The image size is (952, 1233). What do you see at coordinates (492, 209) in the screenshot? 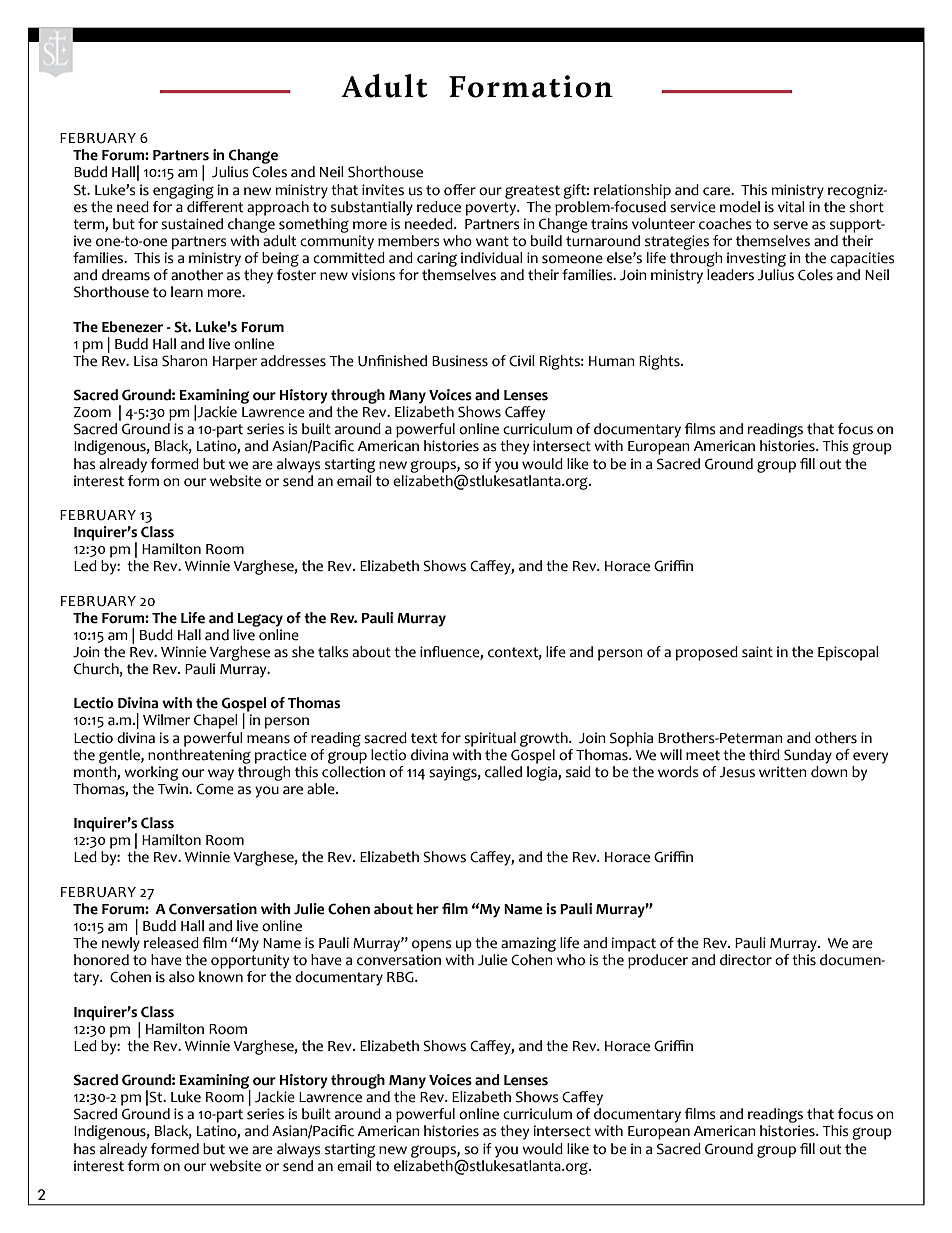
I see `poverty` at bounding box center [492, 209].
